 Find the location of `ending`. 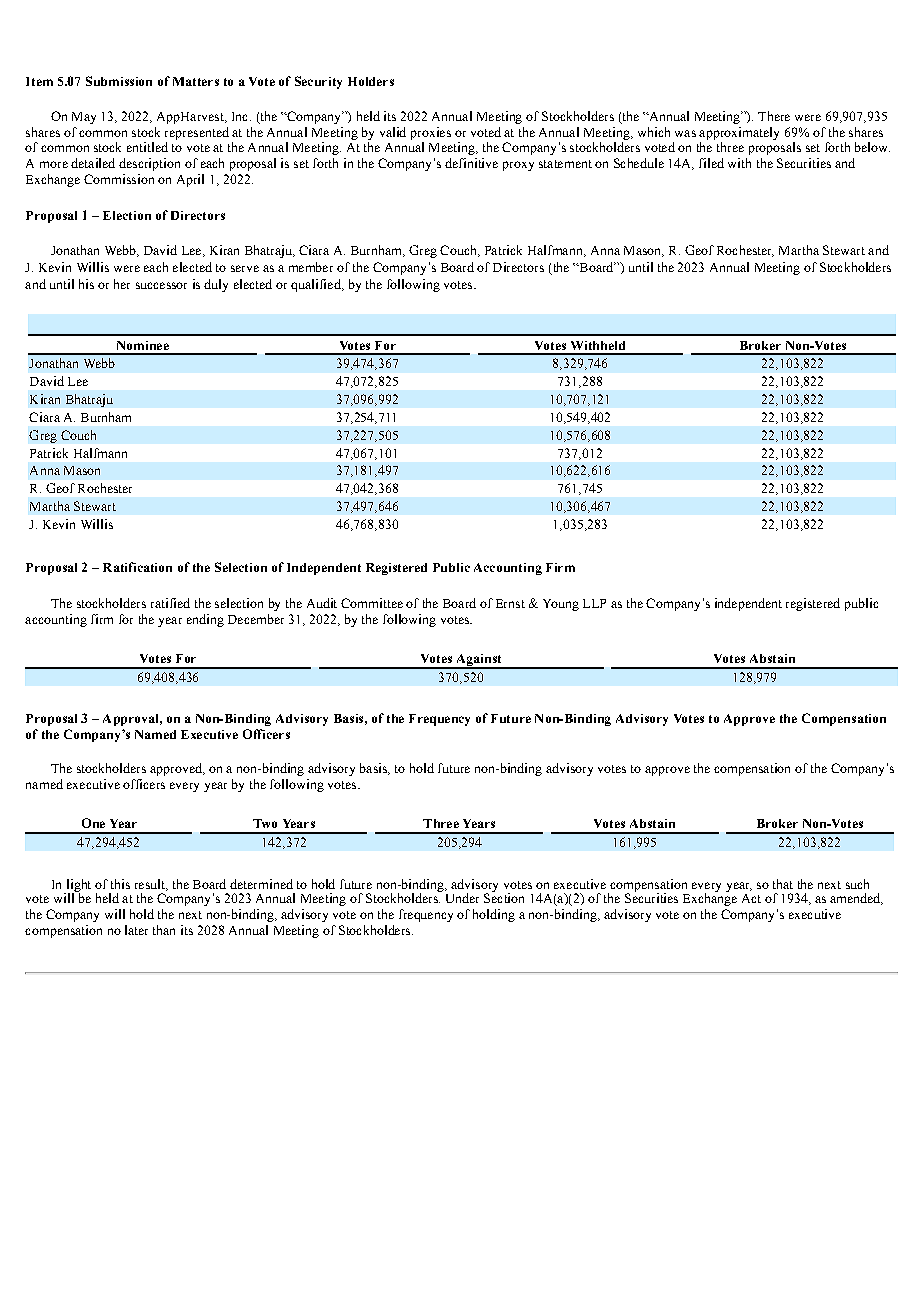

ending is located at coordinates (205, 620).
